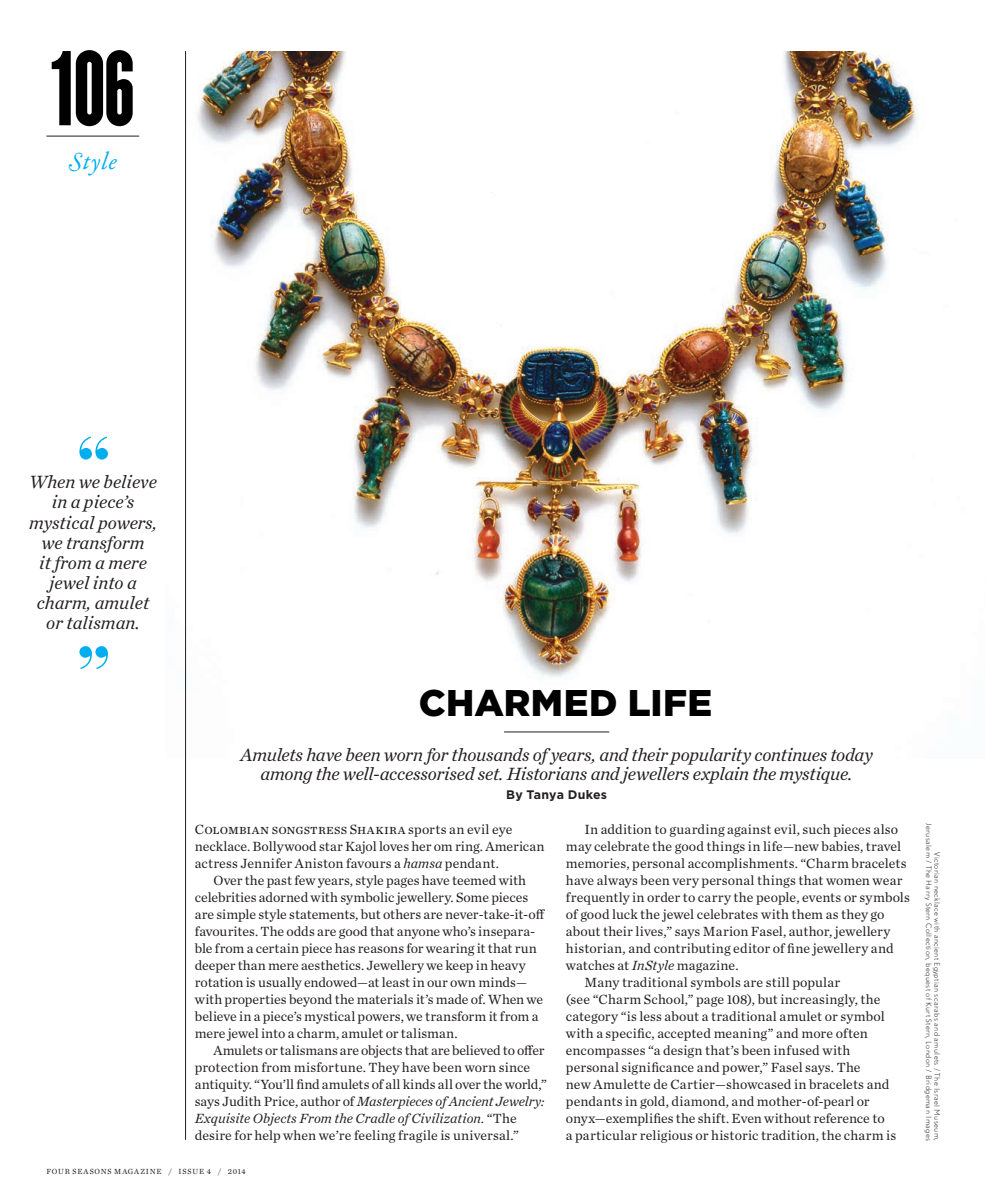  What do you see at coordinates (579, 849) in the screenshot?
I see `may` at bounding box center [579, 849].
